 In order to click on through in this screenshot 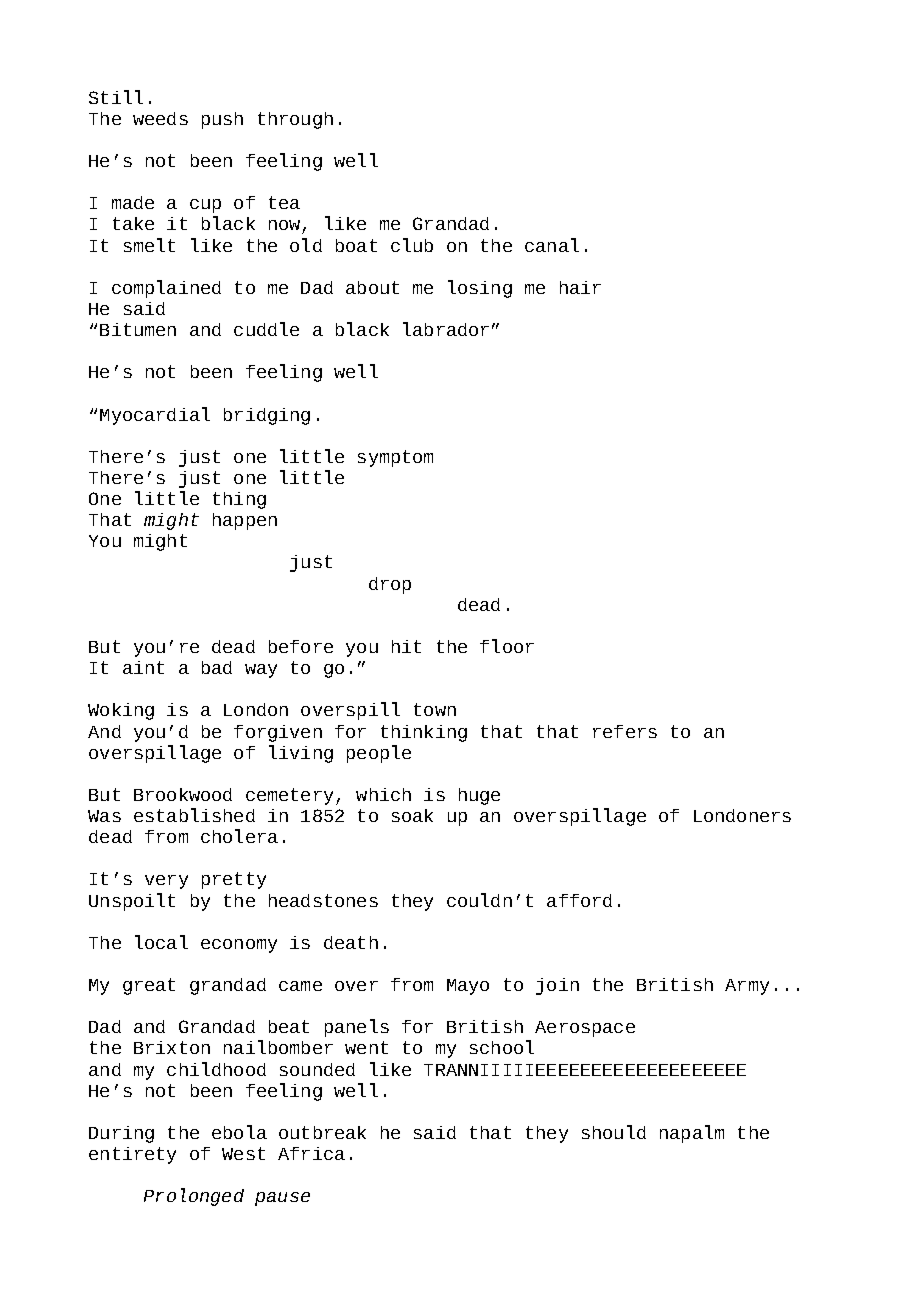, I will do `click(295, 120)`.
